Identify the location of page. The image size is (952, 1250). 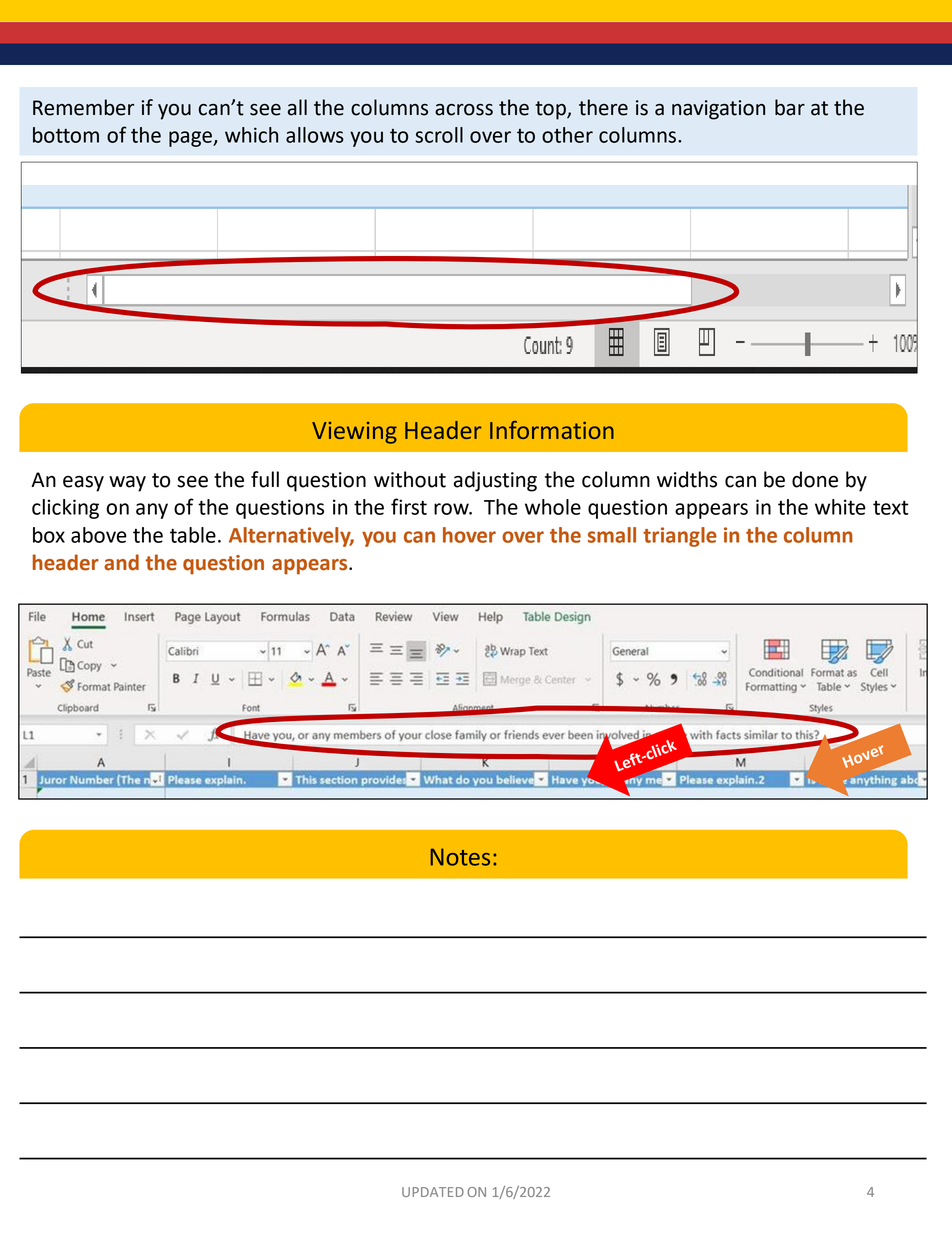
(191, 139).
